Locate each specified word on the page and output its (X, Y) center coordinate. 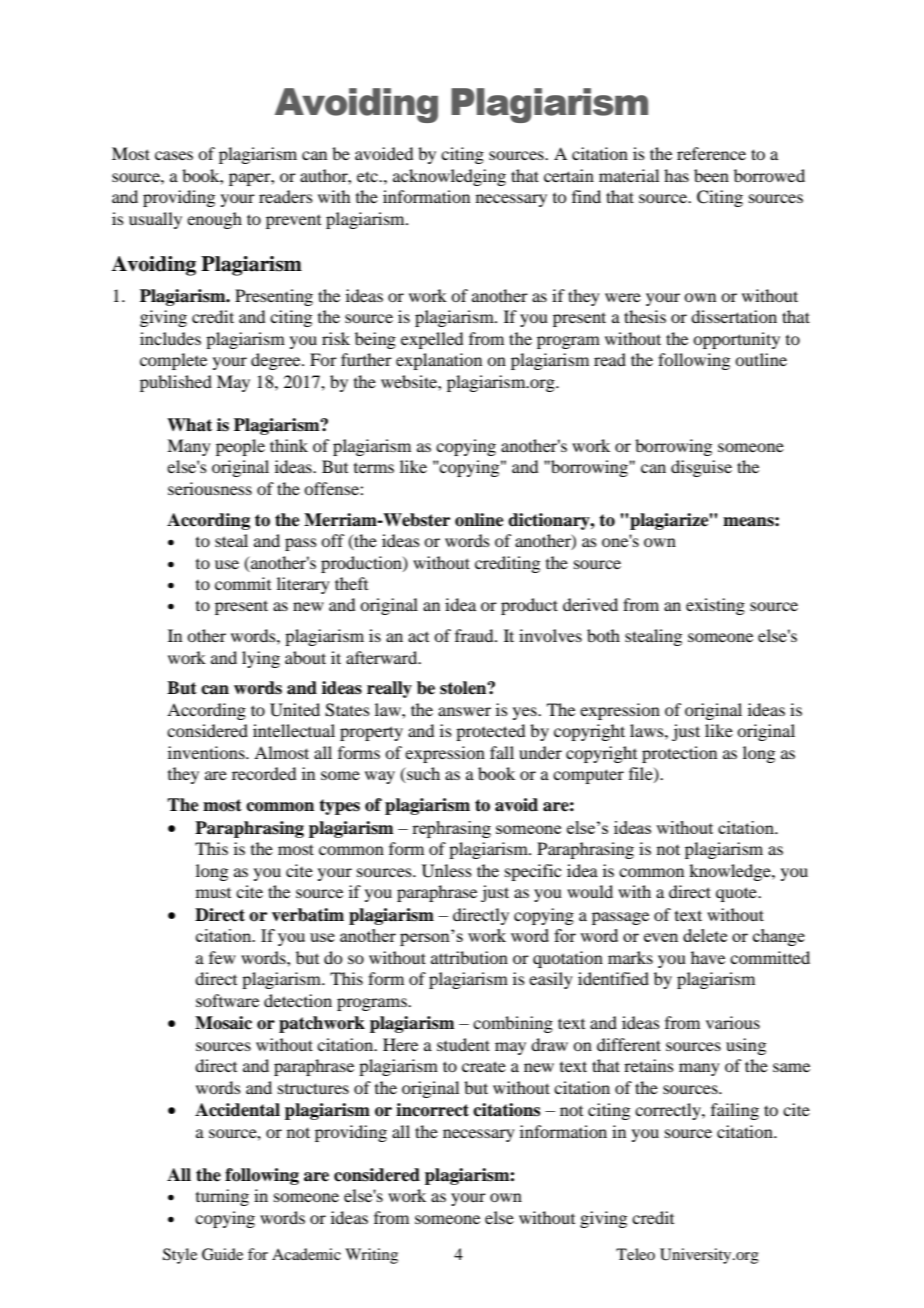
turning (222, 1197)
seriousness (210, 488)
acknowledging (449, 177)
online (479, 520)
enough (214, 220)
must (213, 893)
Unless (447, 871)
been (711, 175)
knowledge (731, 872)
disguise (701, 468)
